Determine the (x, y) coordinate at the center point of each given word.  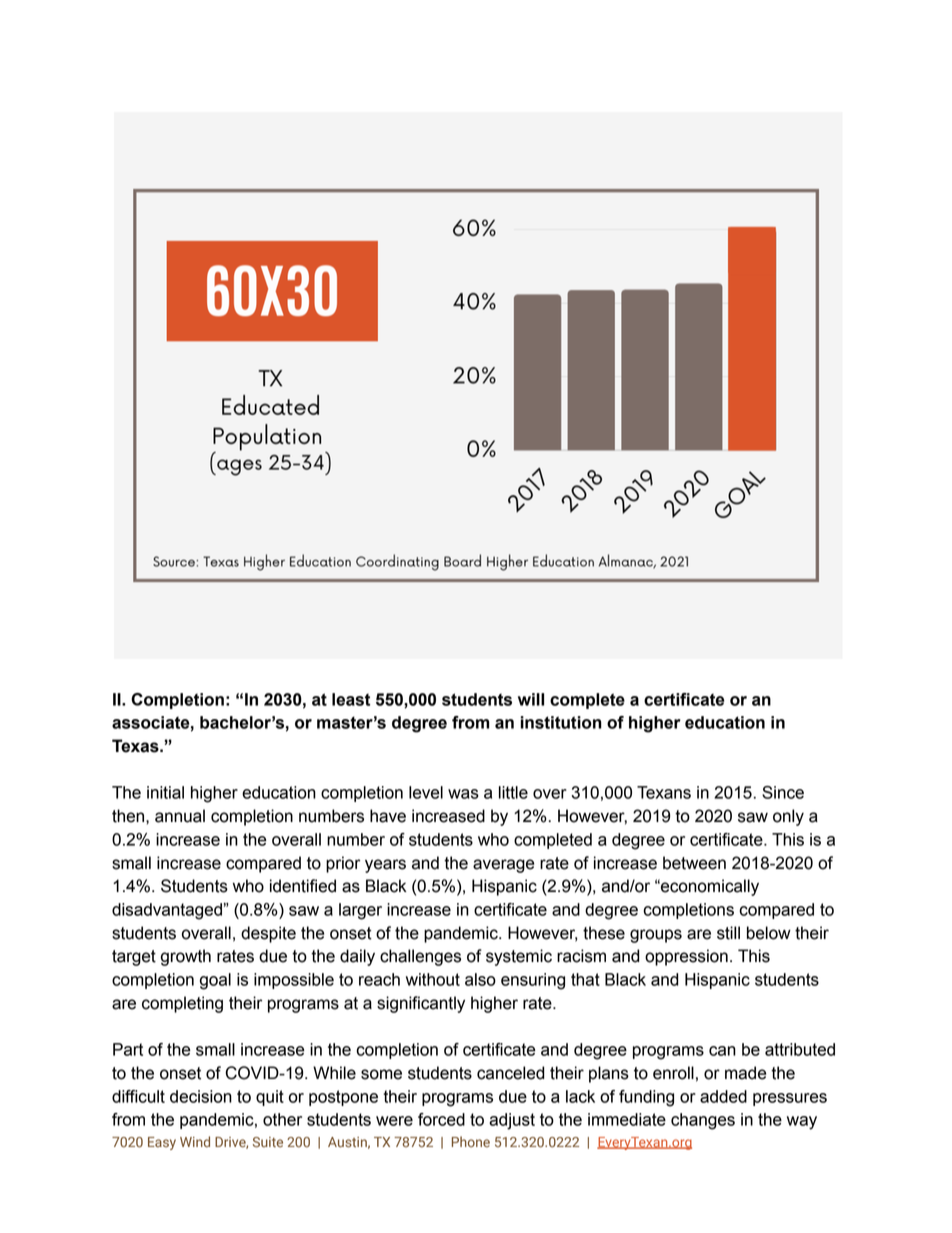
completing (182, 1004)
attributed (800, 1049)
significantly (421, 1004)
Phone (471, 1142)
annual (180, 816)
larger (360, 911)
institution (561, 722)
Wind (195, 1141)
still (728, 933)
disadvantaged (167, 911)
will (531, 699)
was (463, 794)
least (351, 699)
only (788, 817)
